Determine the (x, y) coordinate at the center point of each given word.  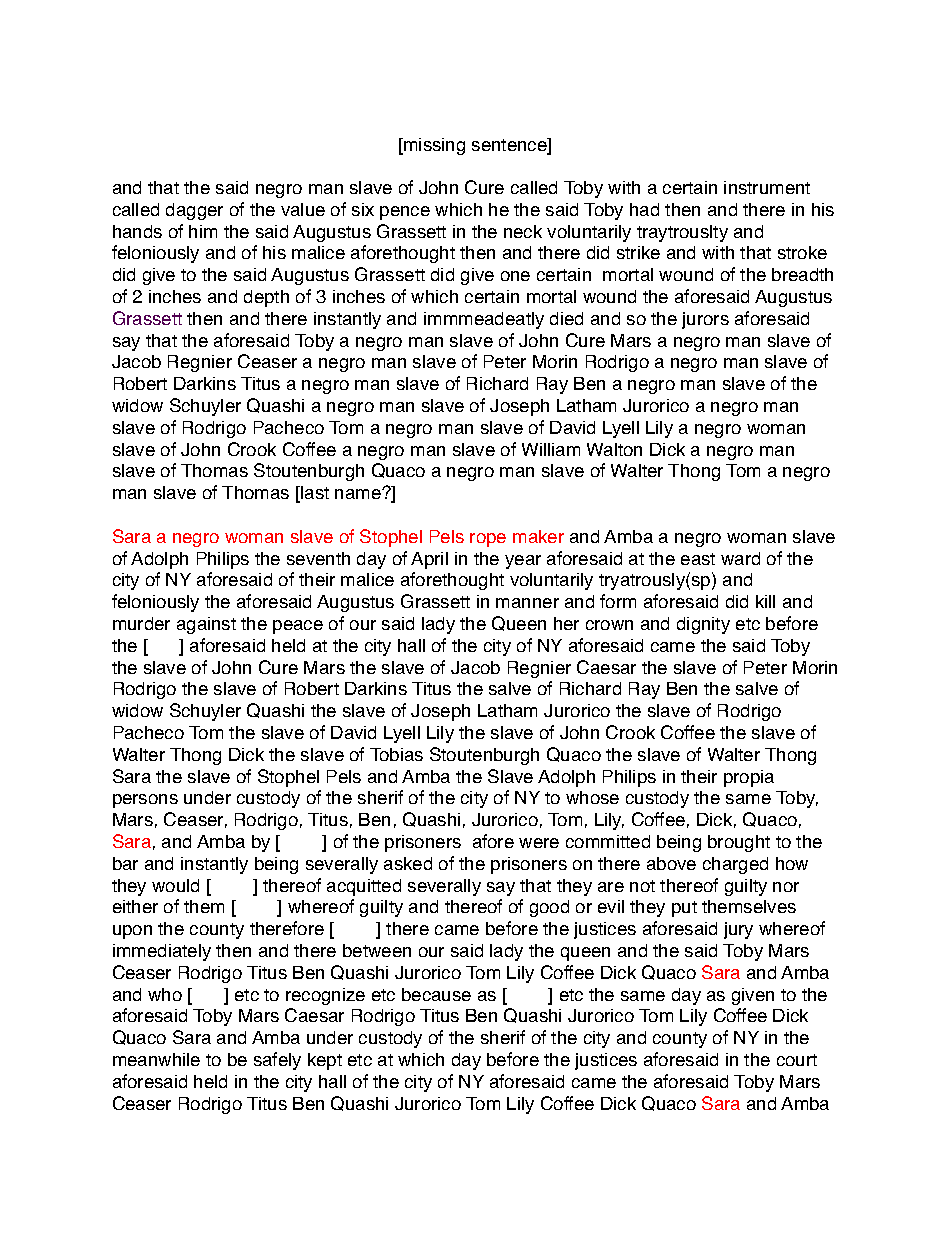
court (797, 1060)
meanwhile (156, 1059)
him (203, 231)
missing (433, 146)
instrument (767, 187)
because (436, 994)
